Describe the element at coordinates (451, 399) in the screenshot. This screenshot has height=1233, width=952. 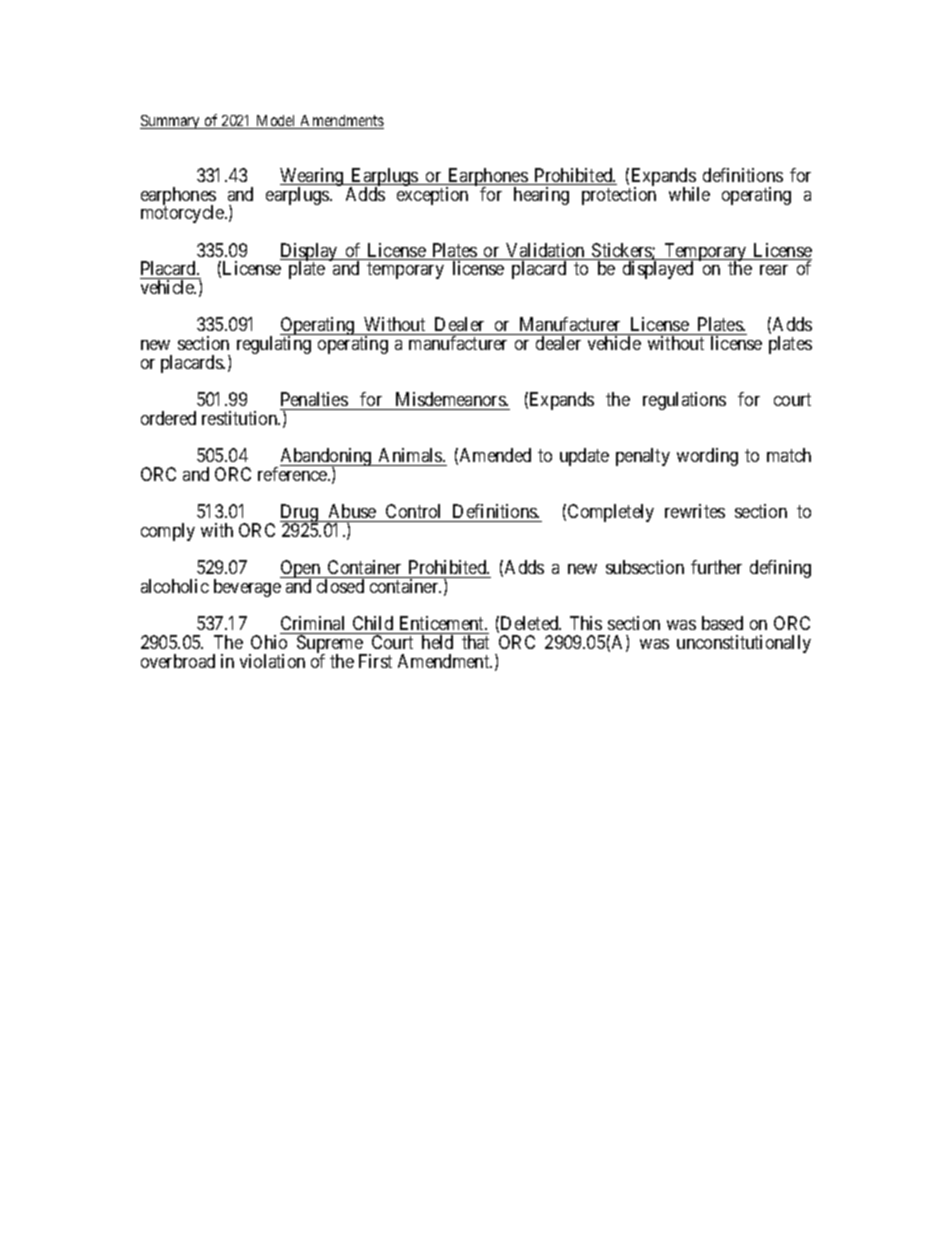
I see `Misdemeanors` at that location.
